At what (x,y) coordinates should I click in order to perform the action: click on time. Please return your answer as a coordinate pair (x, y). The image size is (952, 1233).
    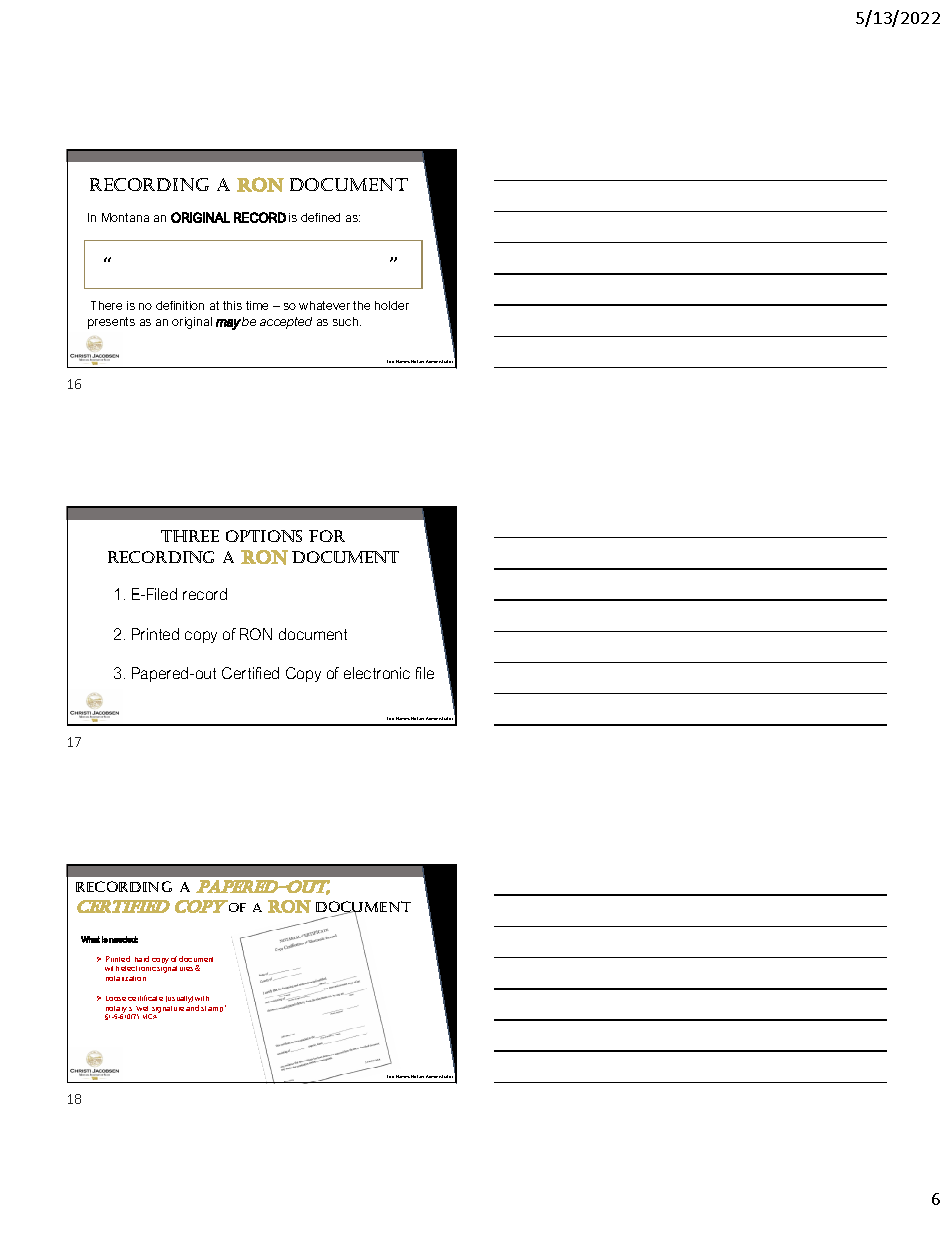
    Looking at the image, I should click on (257, 305).
